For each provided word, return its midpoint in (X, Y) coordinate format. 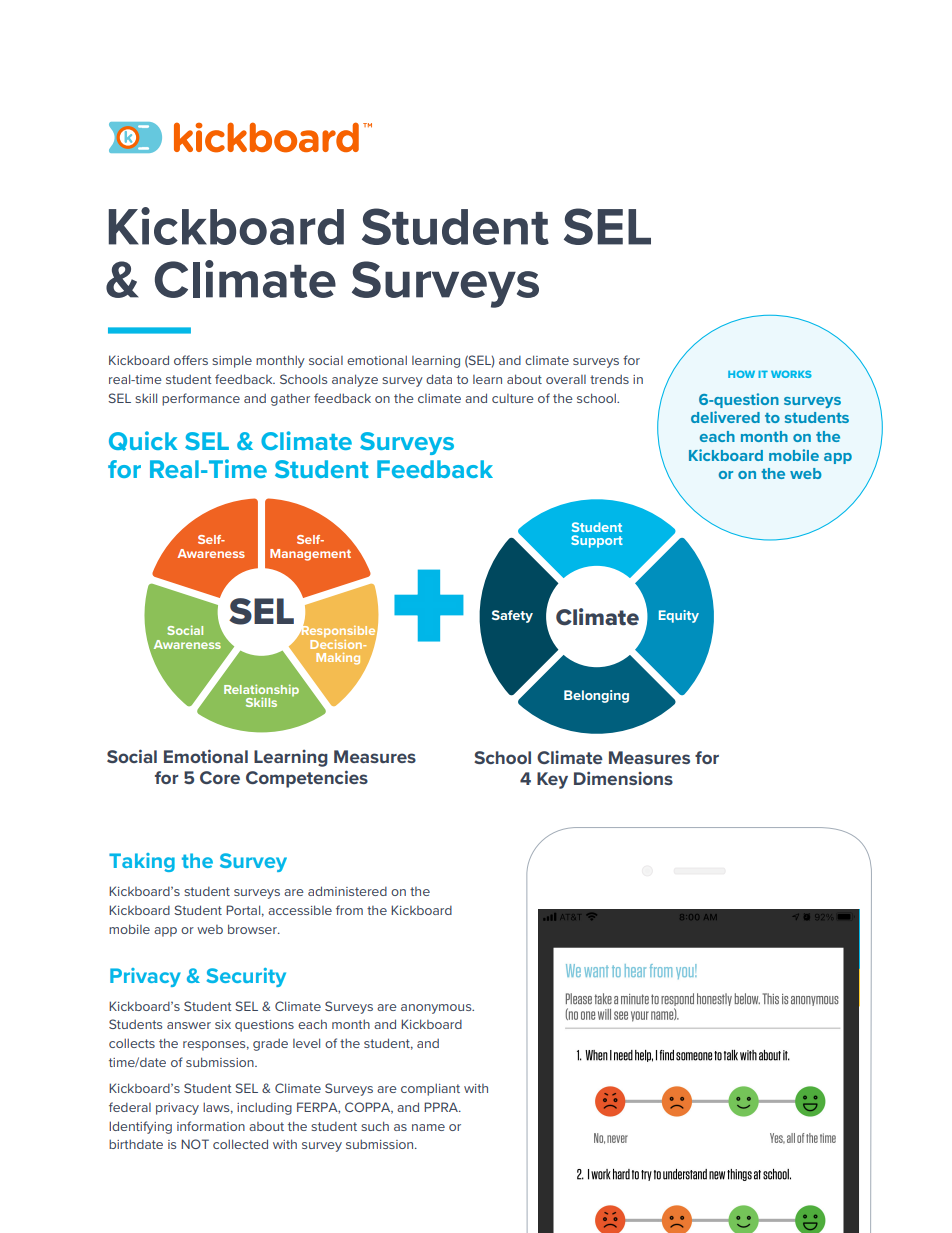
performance (201, 399)
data (439, 379)
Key (552, 780)
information (211, 1126)
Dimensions (623, 778)
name (428, 1127)
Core (220, 777)
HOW (741, 374)
